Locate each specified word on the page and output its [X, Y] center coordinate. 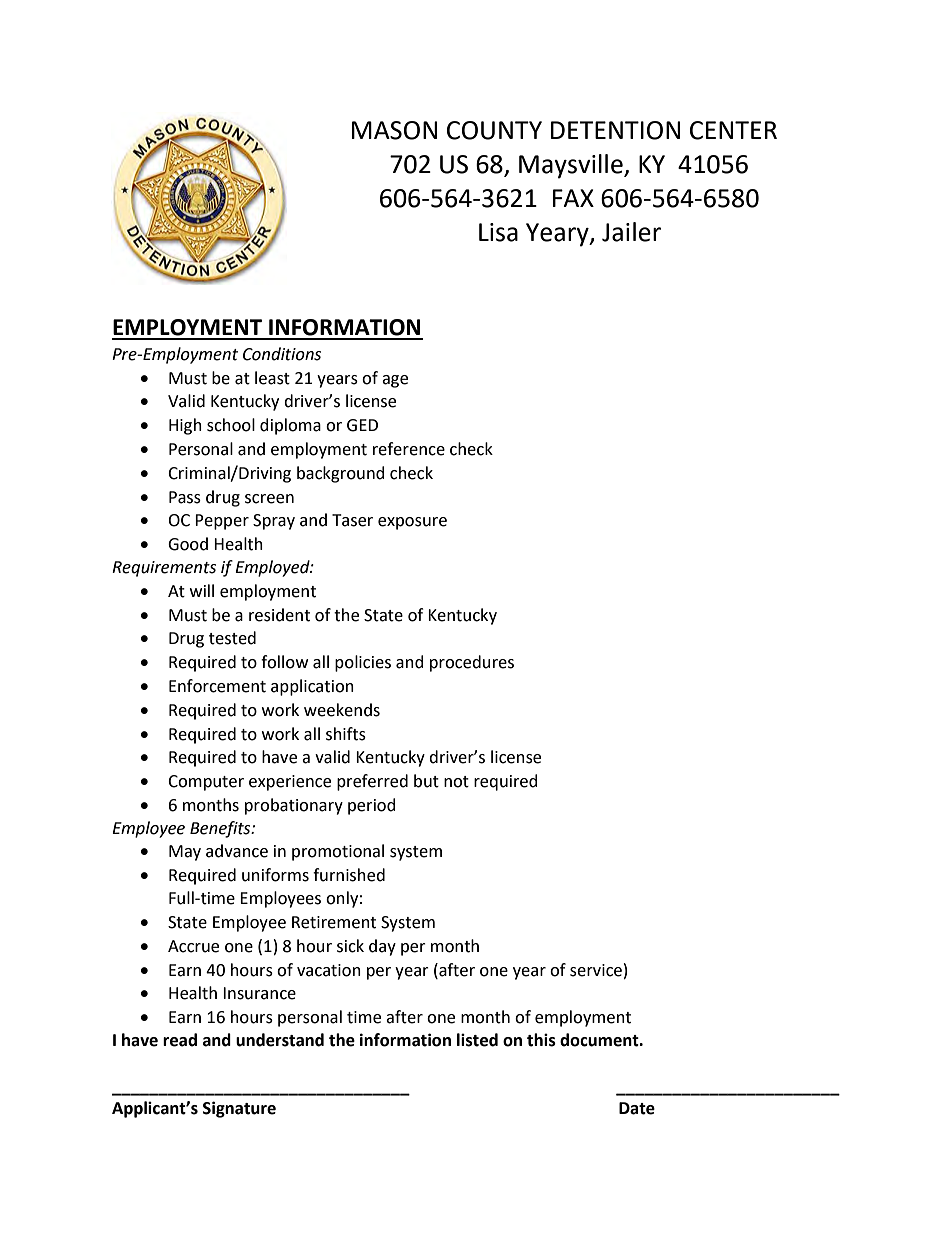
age [395, 381]
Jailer [631, 232]
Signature [239, 1109]
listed [477, 1040]
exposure [412, 523]
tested [232, 638]
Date [637, 1108]
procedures [472, 663]
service [596, 970]
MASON [394, 130]
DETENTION [615, 130]
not [456, 782]
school [231, 425]
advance [237, 851]
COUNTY [494, 130]
